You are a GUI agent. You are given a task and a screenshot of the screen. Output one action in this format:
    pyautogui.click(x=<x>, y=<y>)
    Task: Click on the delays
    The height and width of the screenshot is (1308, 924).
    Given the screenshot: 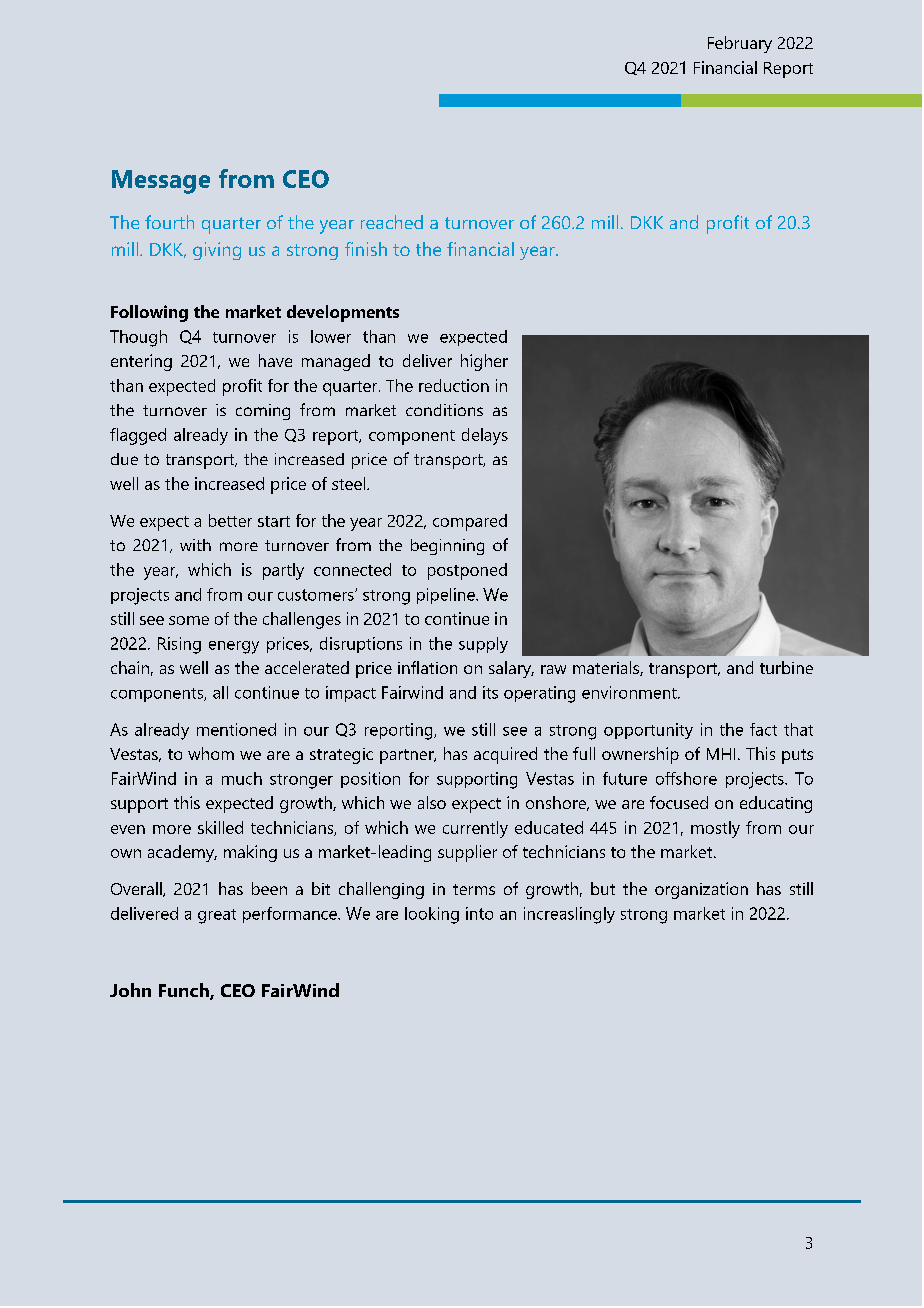 What is the action you would take?
    pyautogui.click(x=485, y=436)
